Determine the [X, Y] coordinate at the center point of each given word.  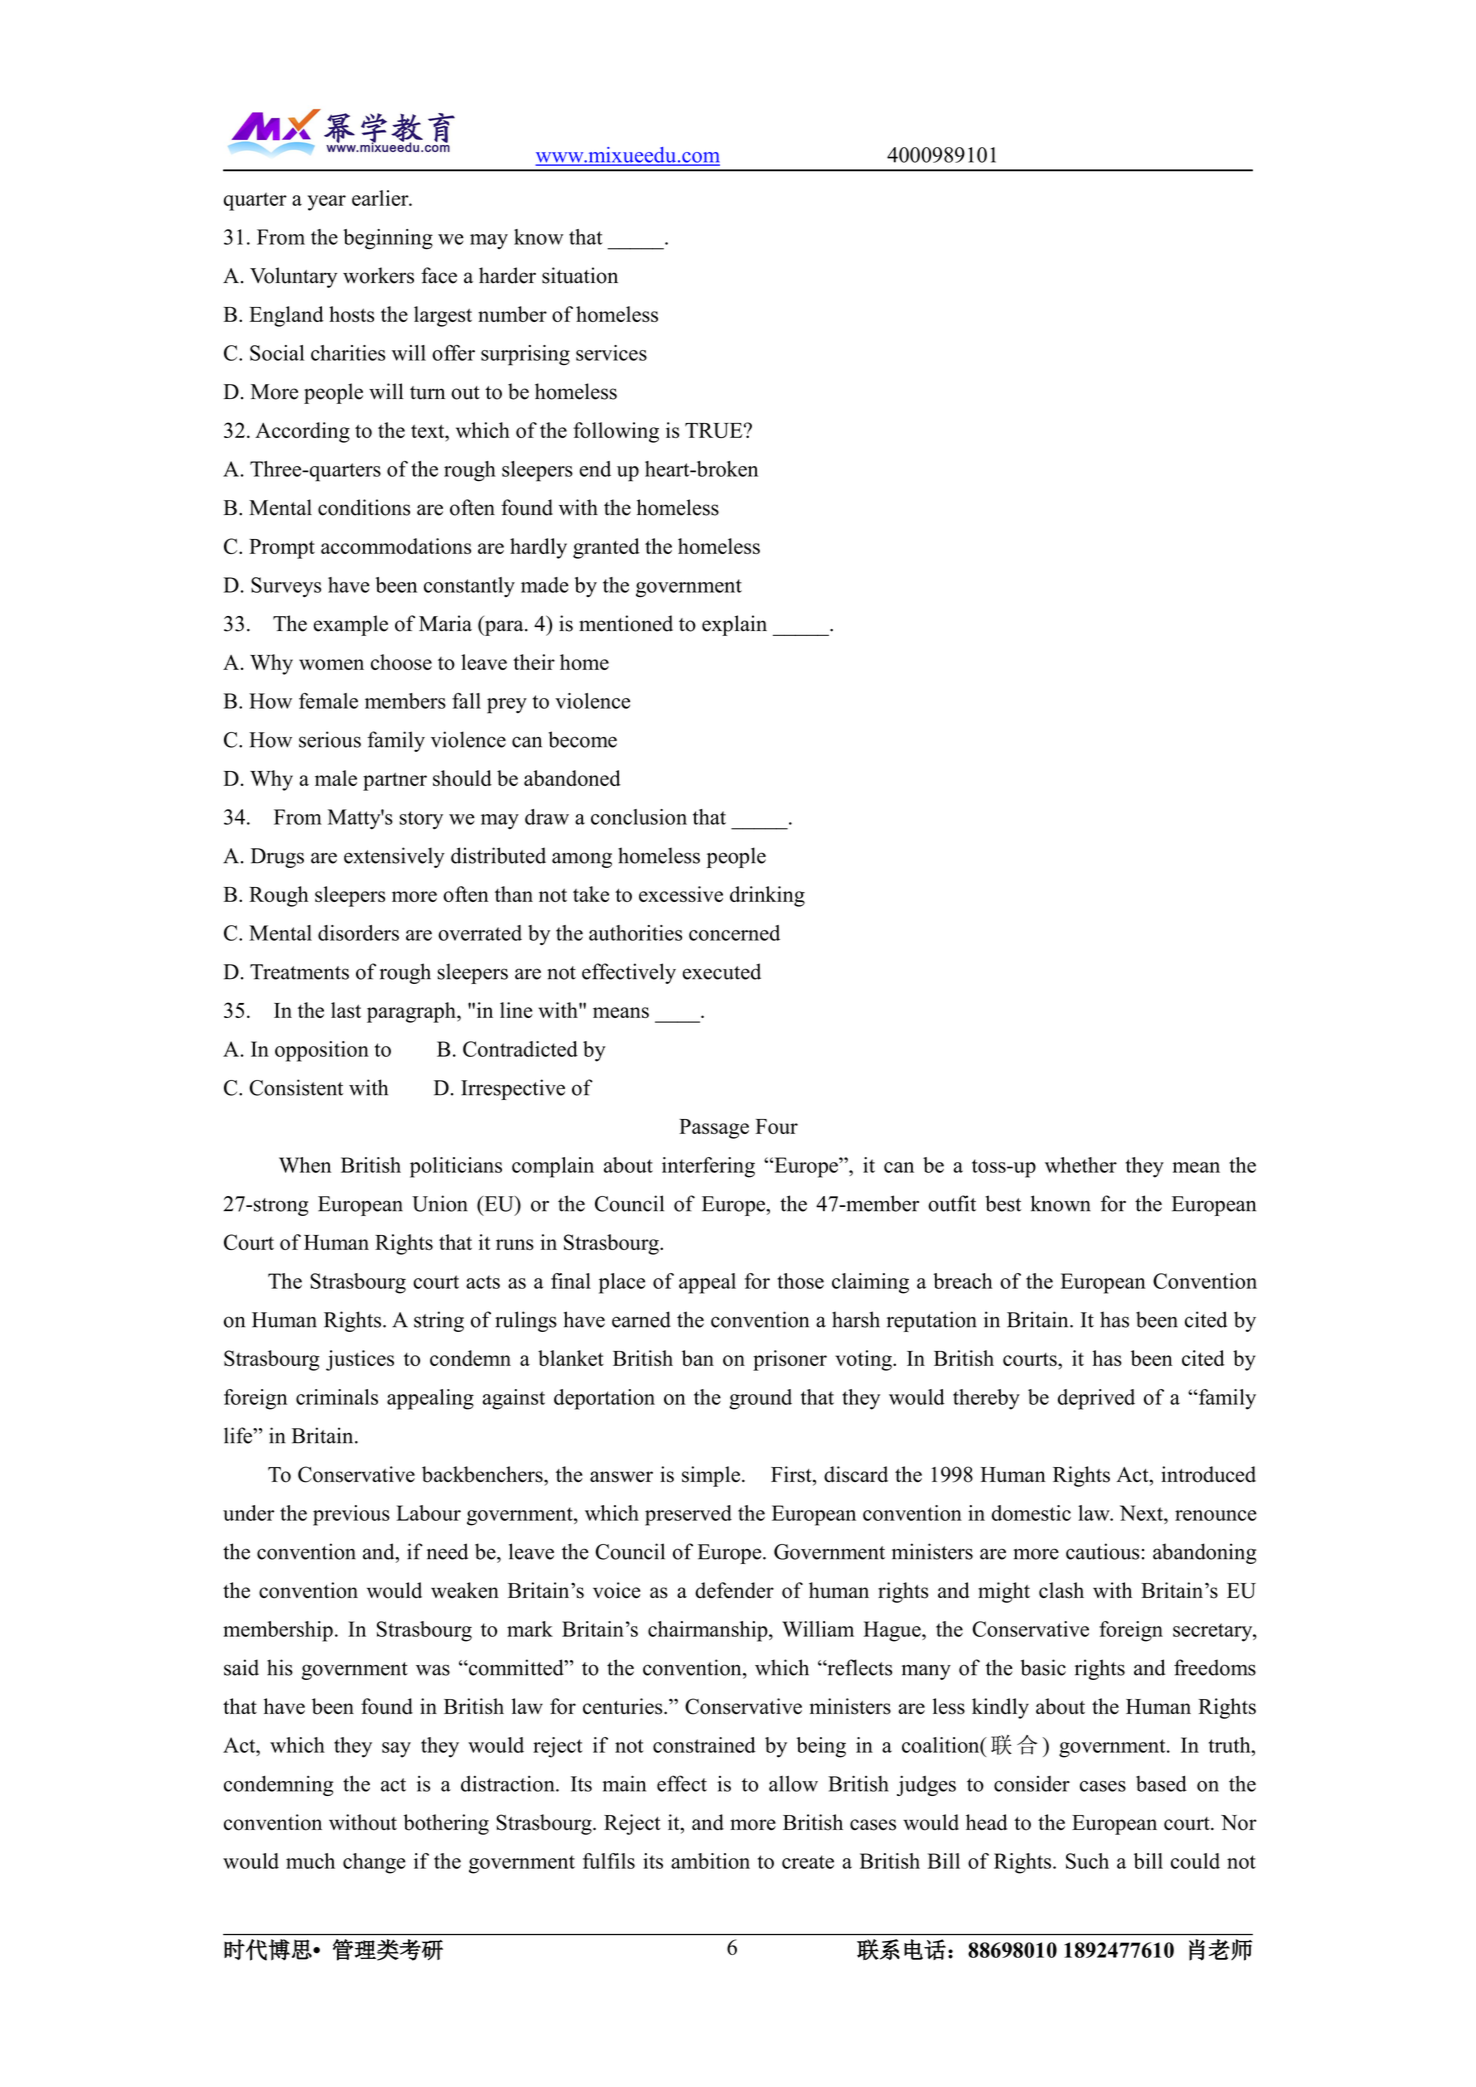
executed [722, 971]
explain [734, 625]
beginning [388, 239]
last [346, 1010]
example [351, 625]
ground [760, 1399]
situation [580, 275]
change [374, 1863]
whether [1081, 1165]
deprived [1096, 1399]
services [611, 353]
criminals [337, 1397]
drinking [767, 896]
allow [793, 1784]
